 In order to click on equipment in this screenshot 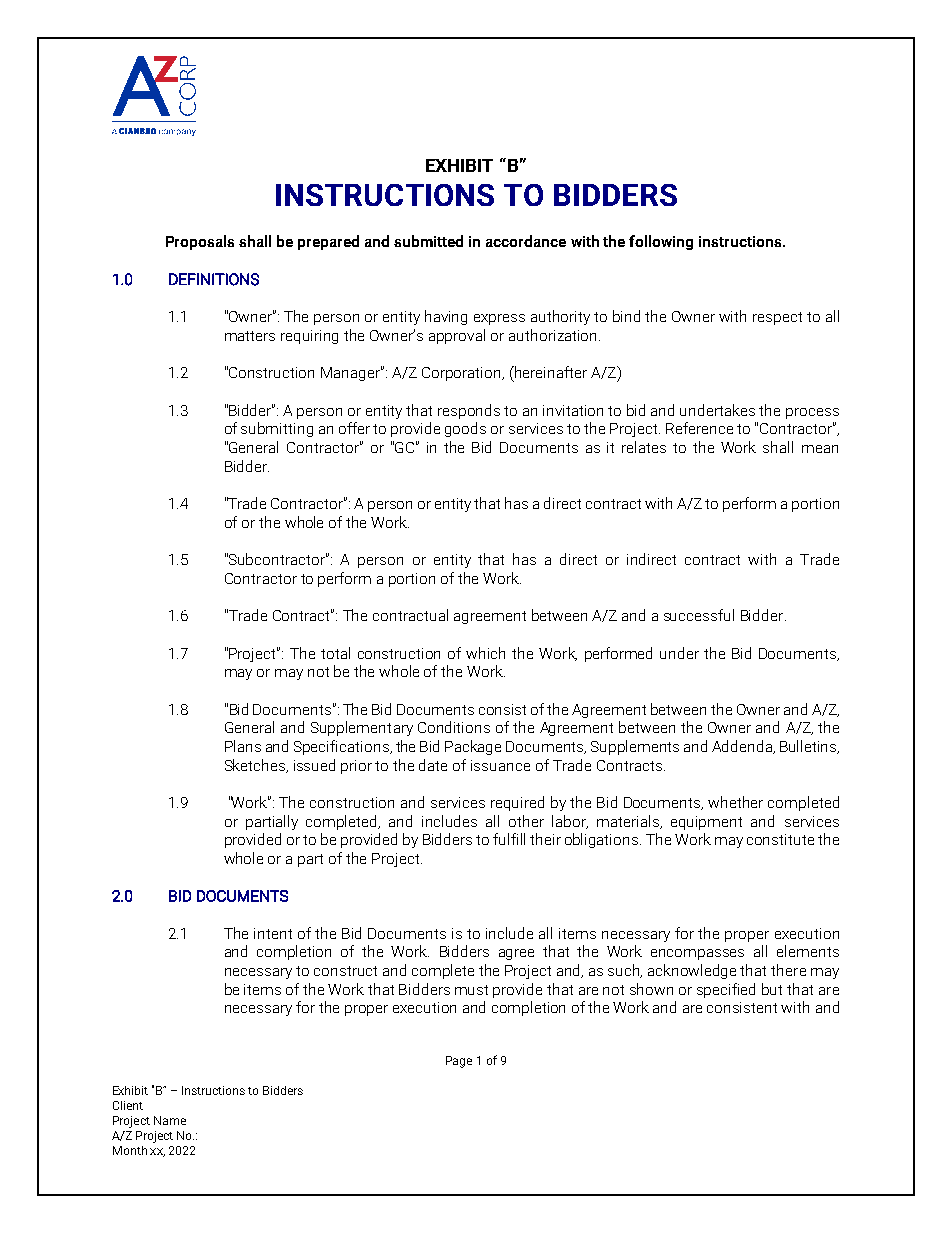, I will do `click(706, 823)`.
